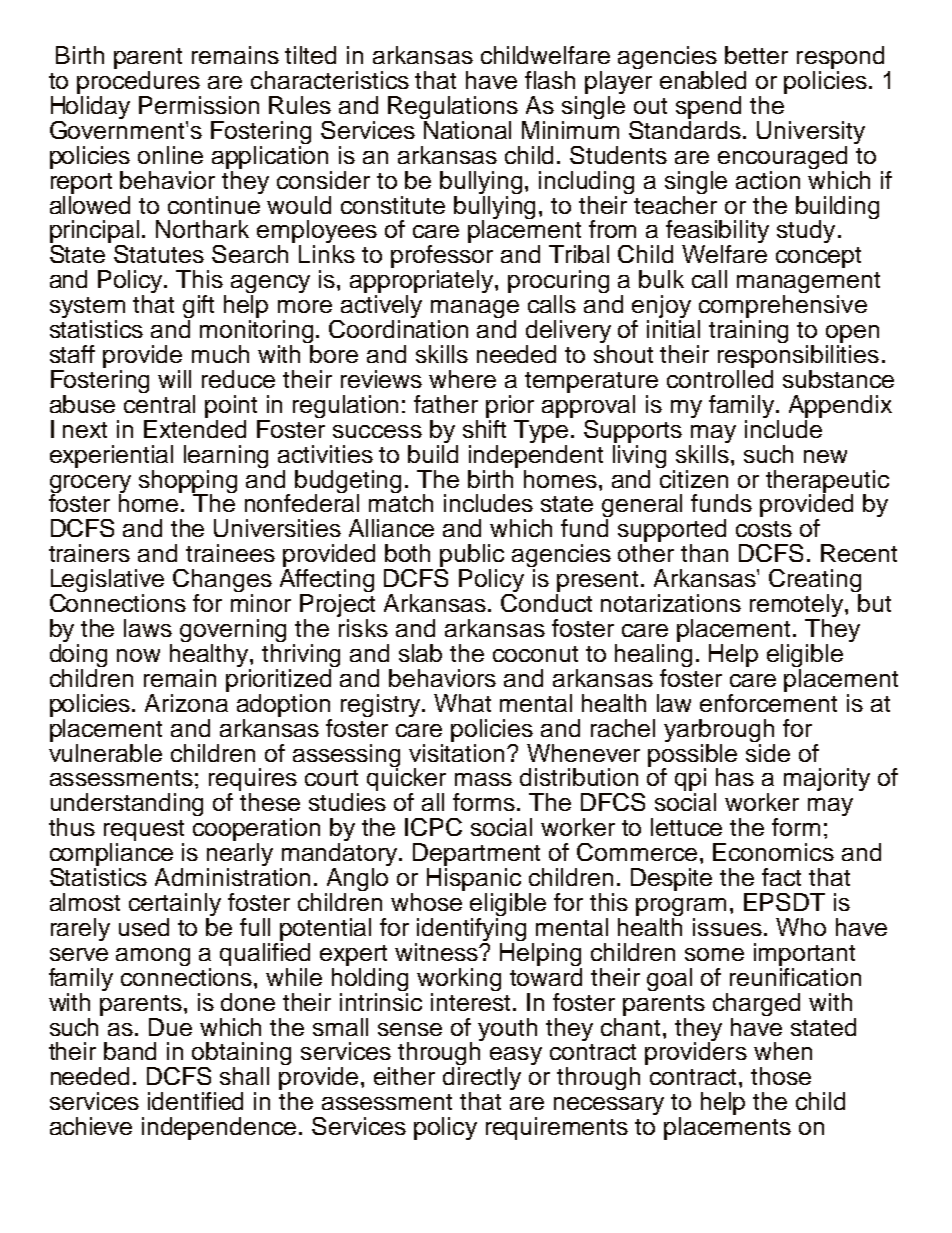 The image size is (952, 1233). I want to click on remotely, so click(798, 607).
